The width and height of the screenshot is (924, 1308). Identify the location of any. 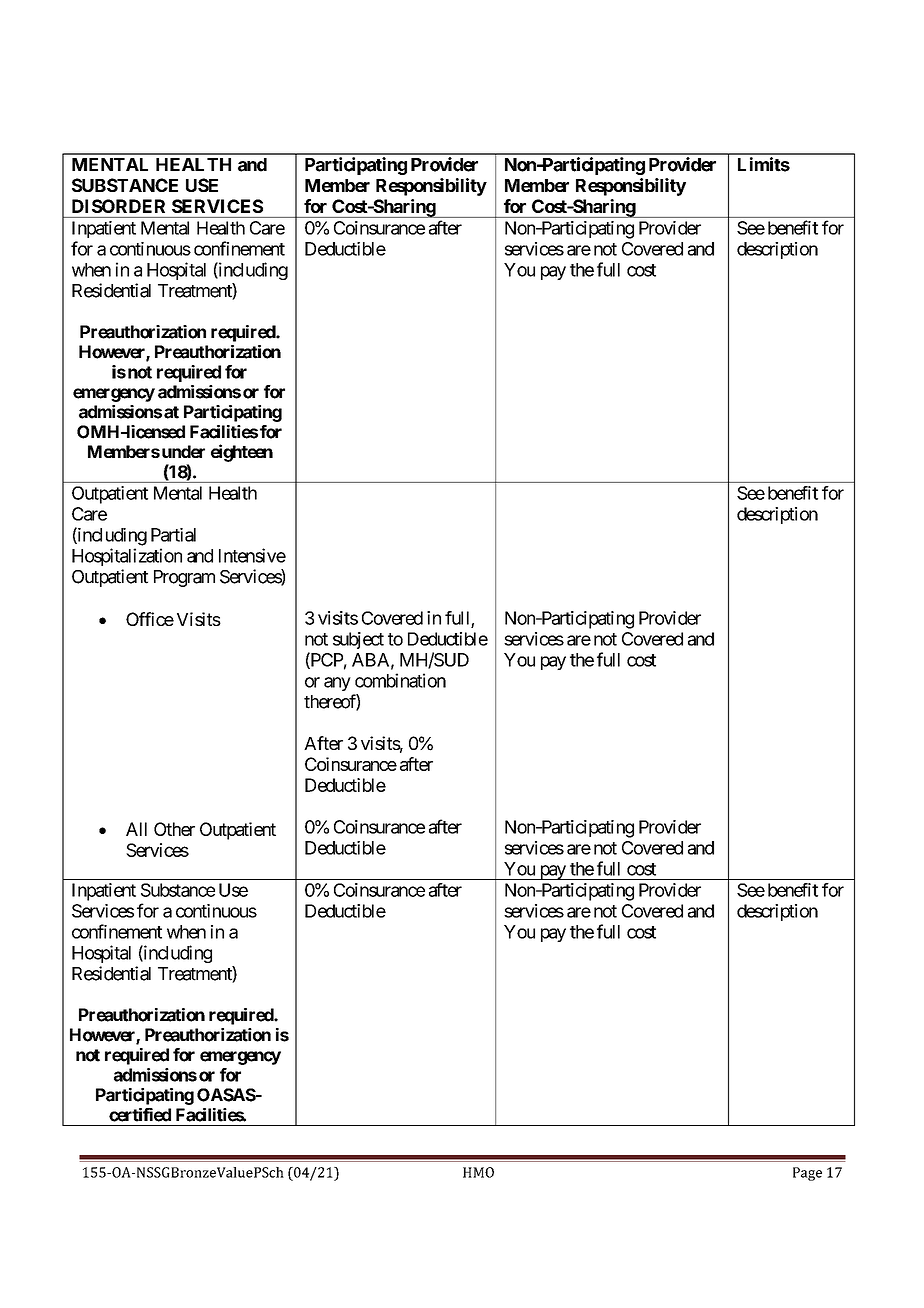
(337, 684).
